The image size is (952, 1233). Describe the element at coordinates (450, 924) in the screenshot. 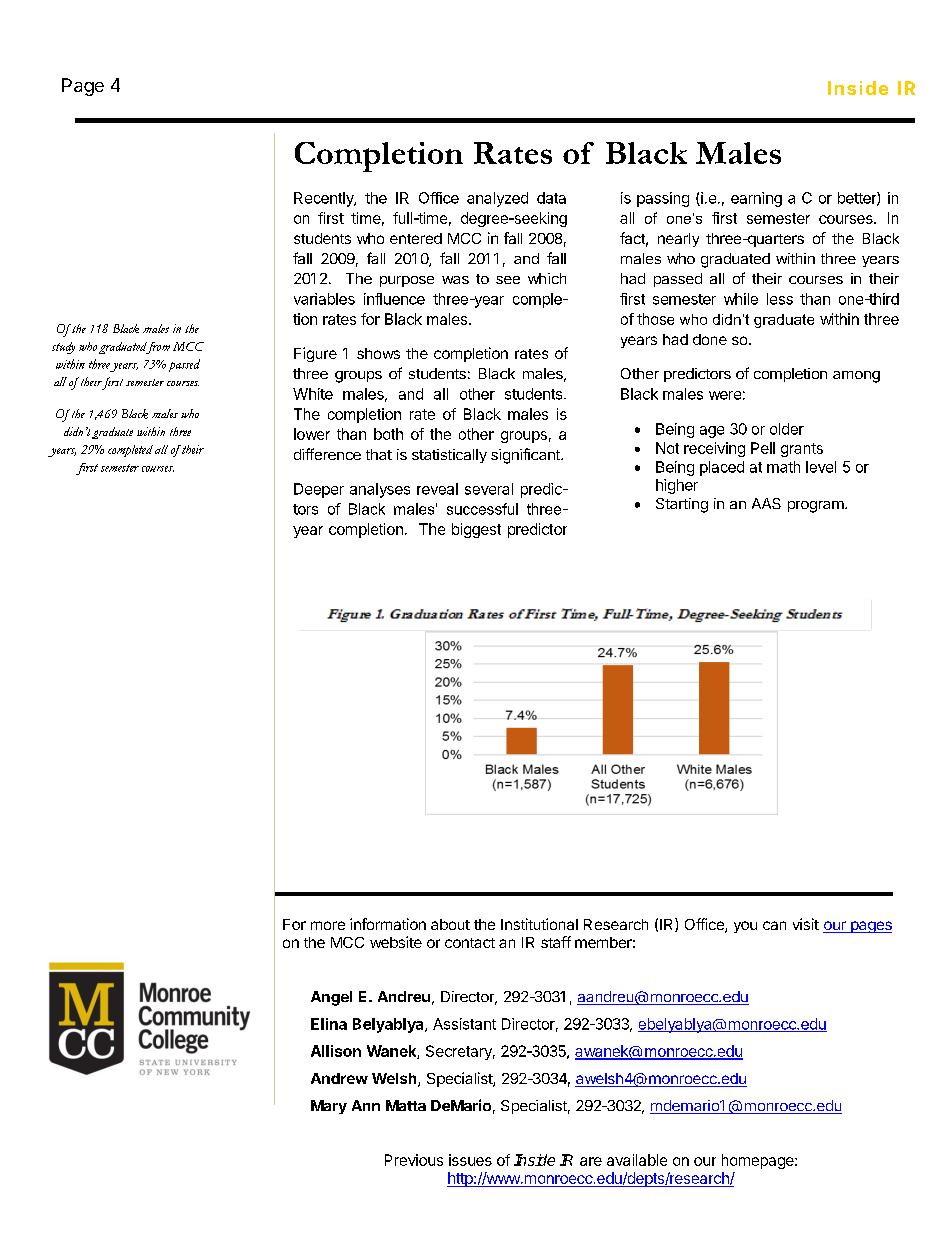

I see `about` at that location.
